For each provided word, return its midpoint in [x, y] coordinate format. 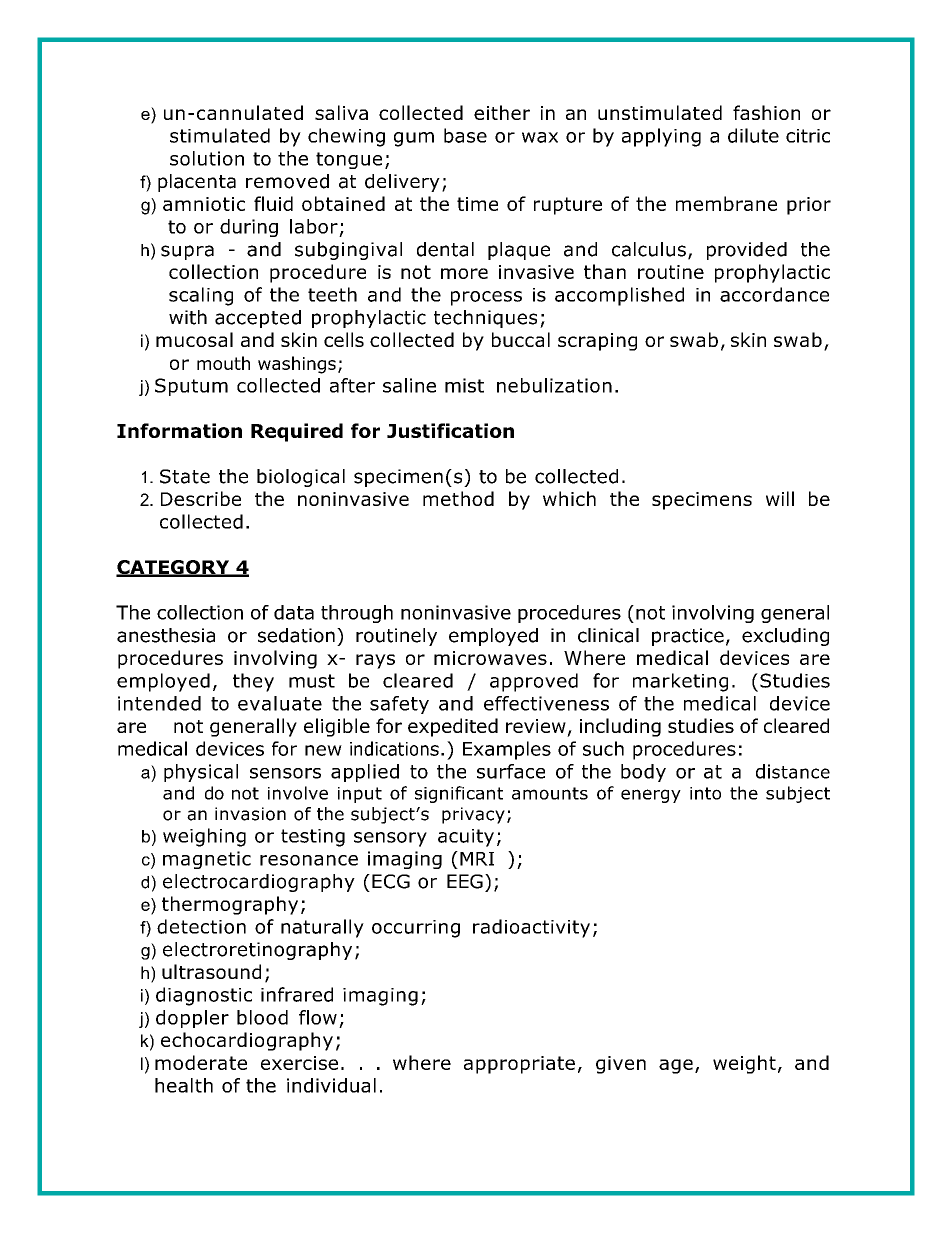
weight [744, 1064]
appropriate [519, 1065]
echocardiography [247, 1041]
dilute [753, 135]
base [465, 135]
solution [207, 158]
